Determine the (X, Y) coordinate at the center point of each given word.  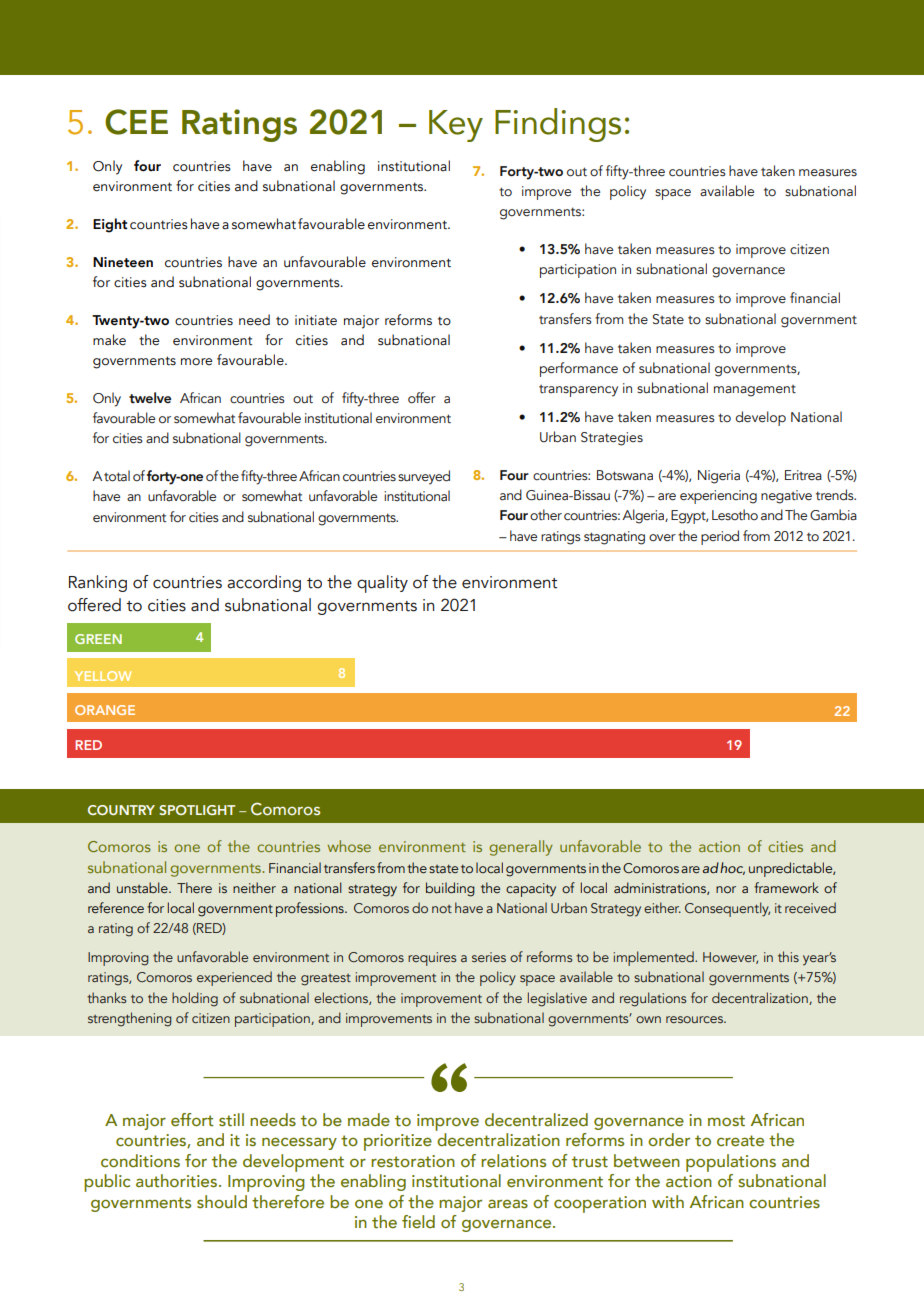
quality (382, 584)
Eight (110, 225)
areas (508, 1203)
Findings (558, 125)
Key (456, 126)
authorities (176, 1181)
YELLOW (103, 676)
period (720, 537)
